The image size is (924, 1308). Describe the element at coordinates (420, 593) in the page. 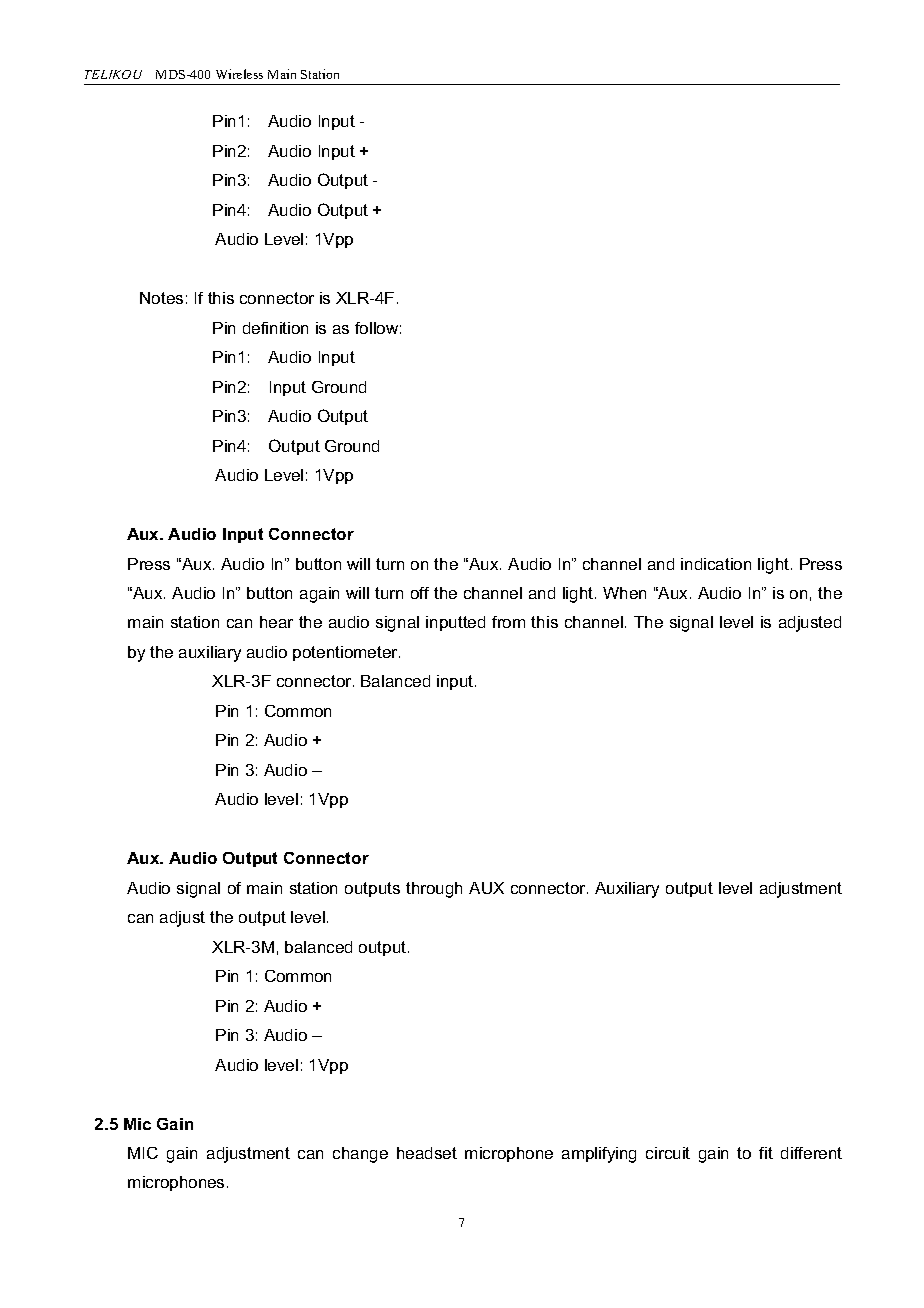

I see `off` at that location.
